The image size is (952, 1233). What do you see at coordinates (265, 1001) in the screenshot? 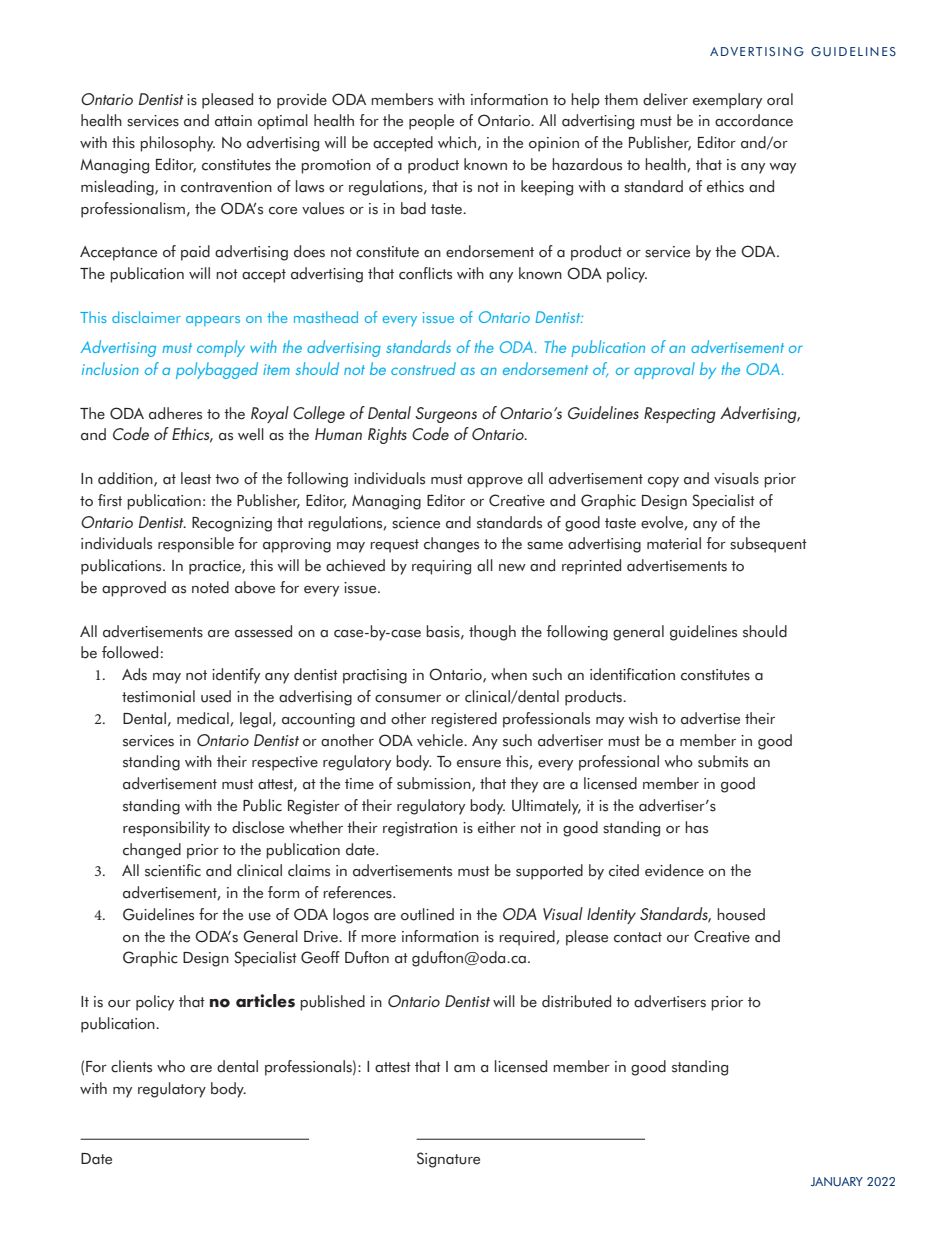
I see `articles` at bounding box center [265, 1001].
